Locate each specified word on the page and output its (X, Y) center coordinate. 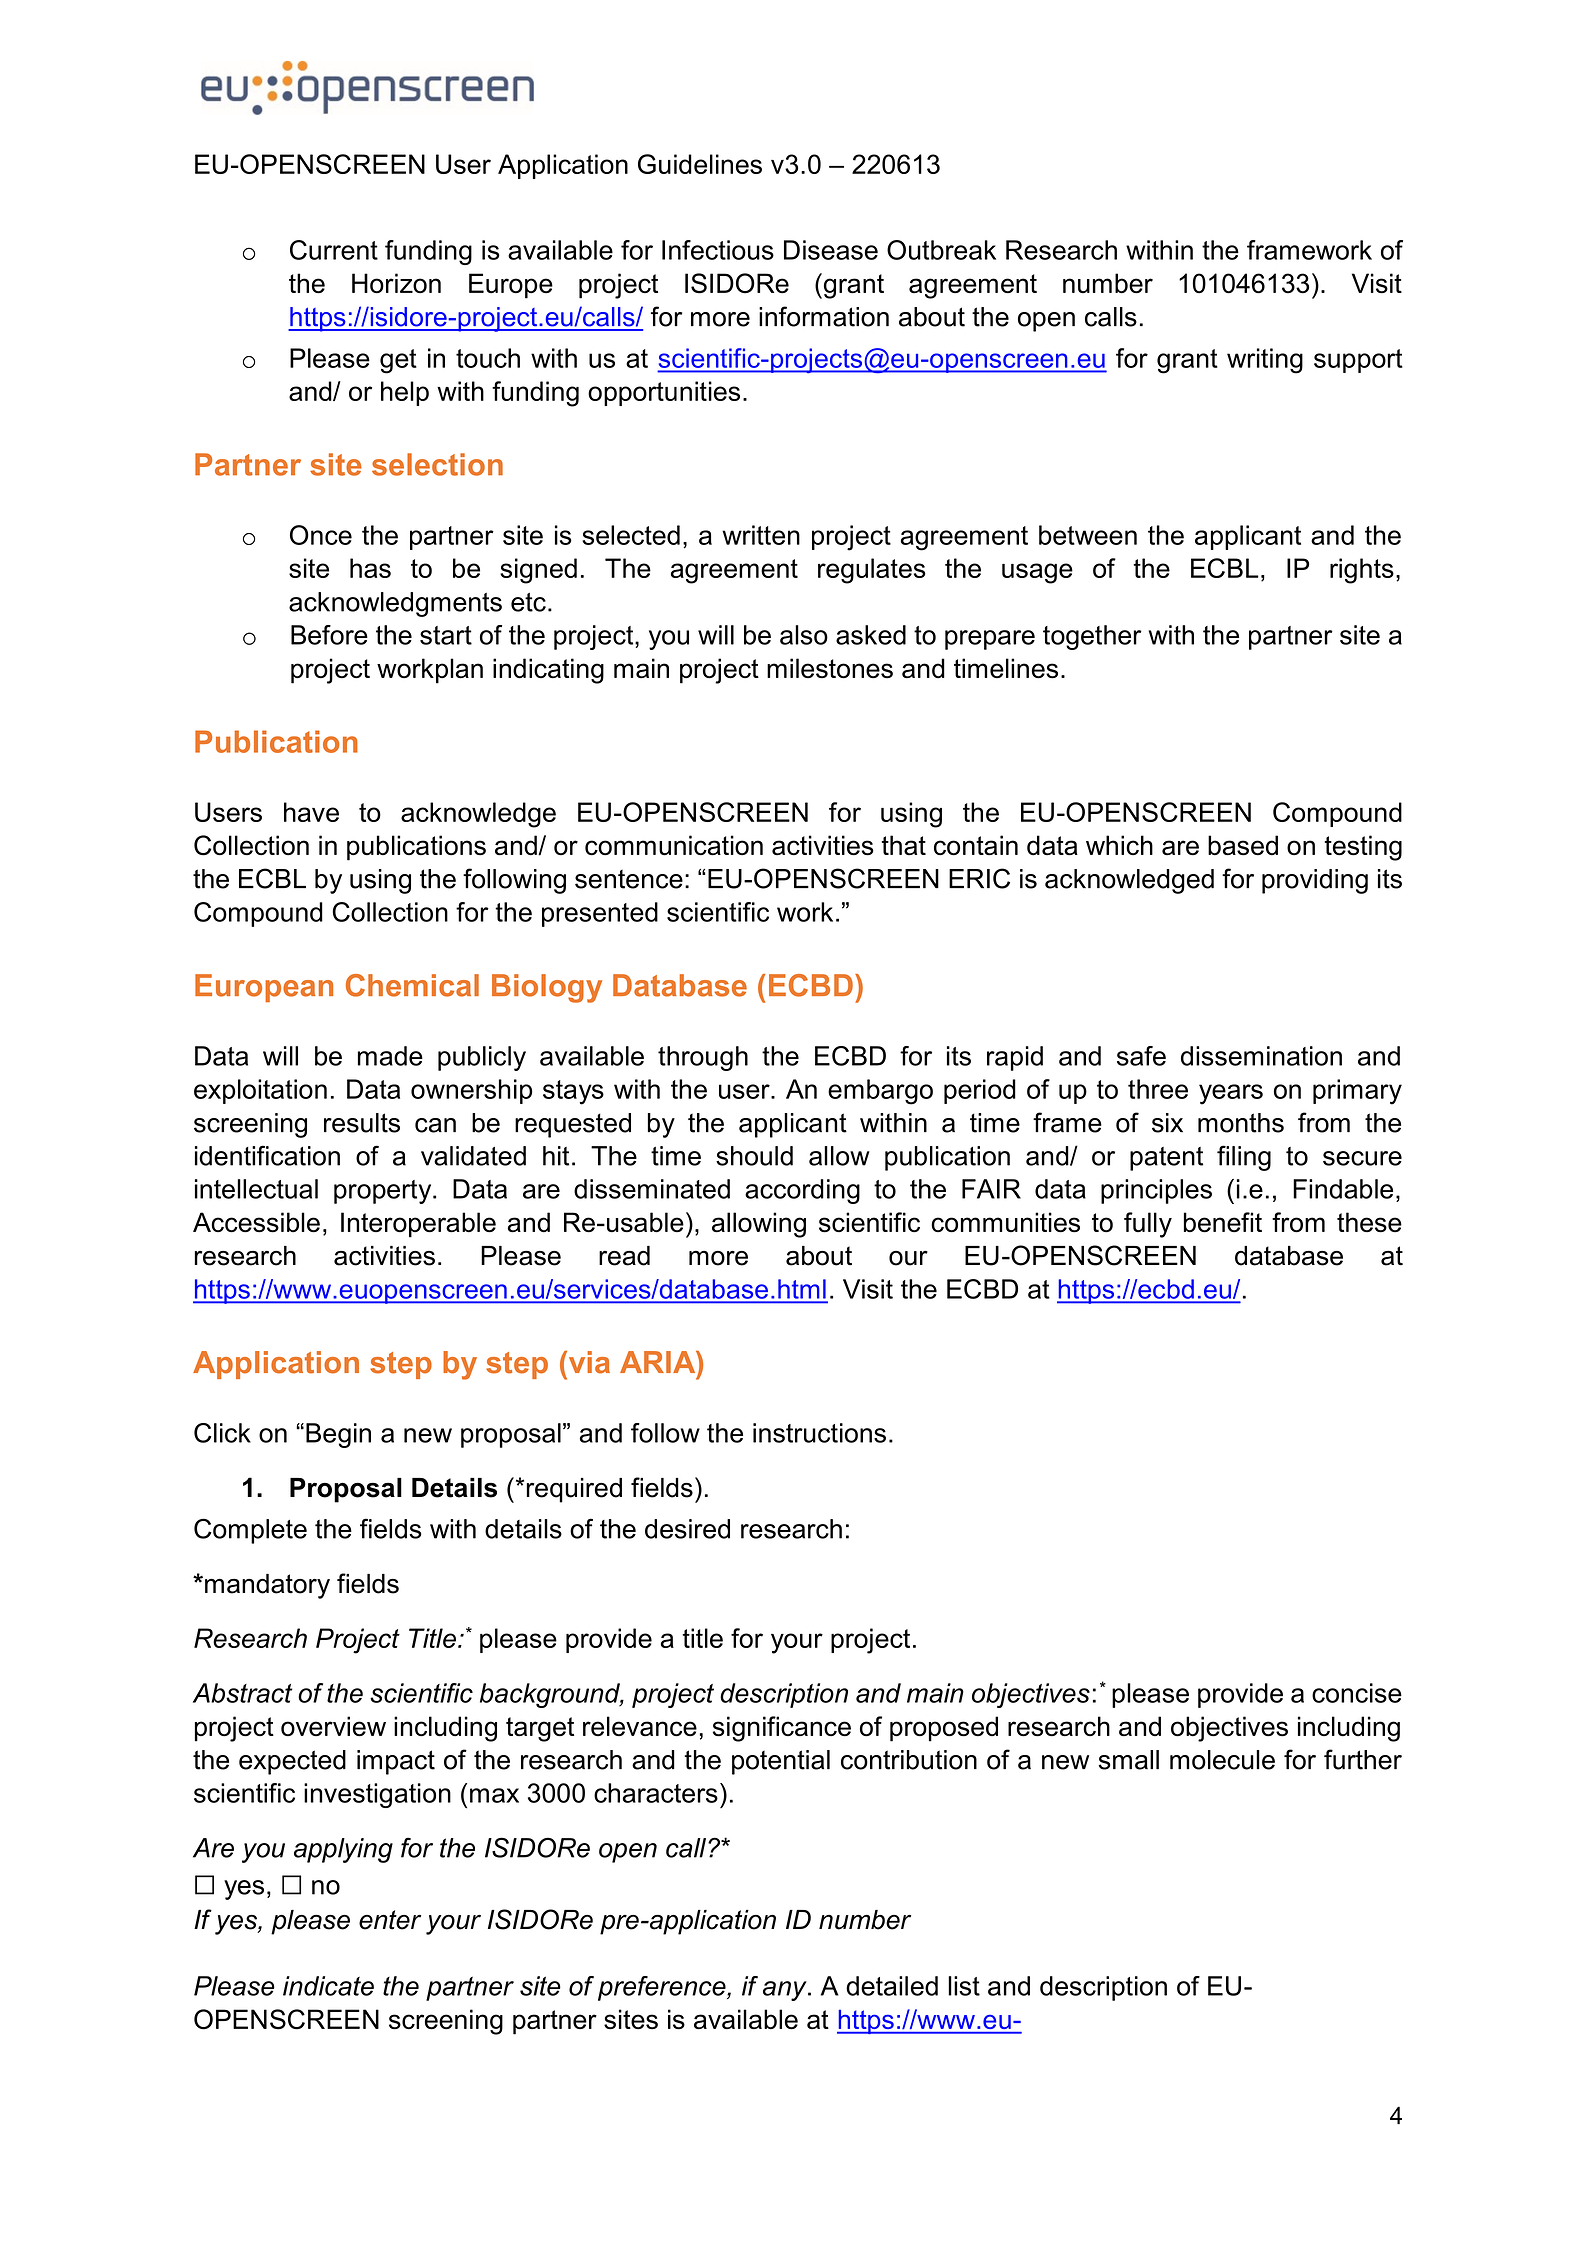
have (311, 812)
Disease (831, 250)
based (1243, 845)
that (904, 845)
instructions (819, 1433)
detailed (892, 1986)
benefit (1223, 1222)
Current (334, 250)
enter (390, 1920)
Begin (338, 1435)
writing (1265, 361)
